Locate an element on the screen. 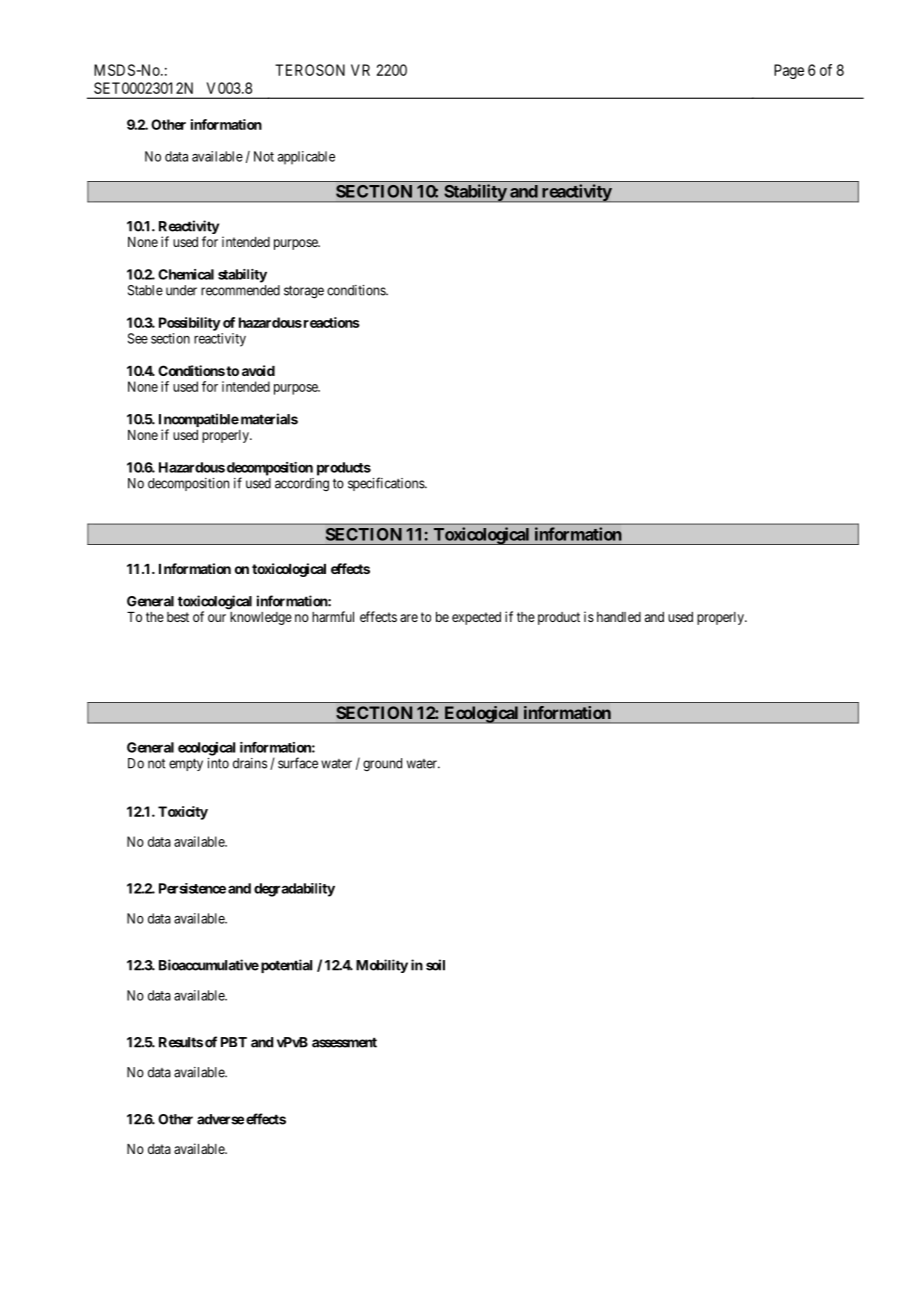 The width and height of the screenshot is (924, 1308). handled is located at coordinates (619, 617).
